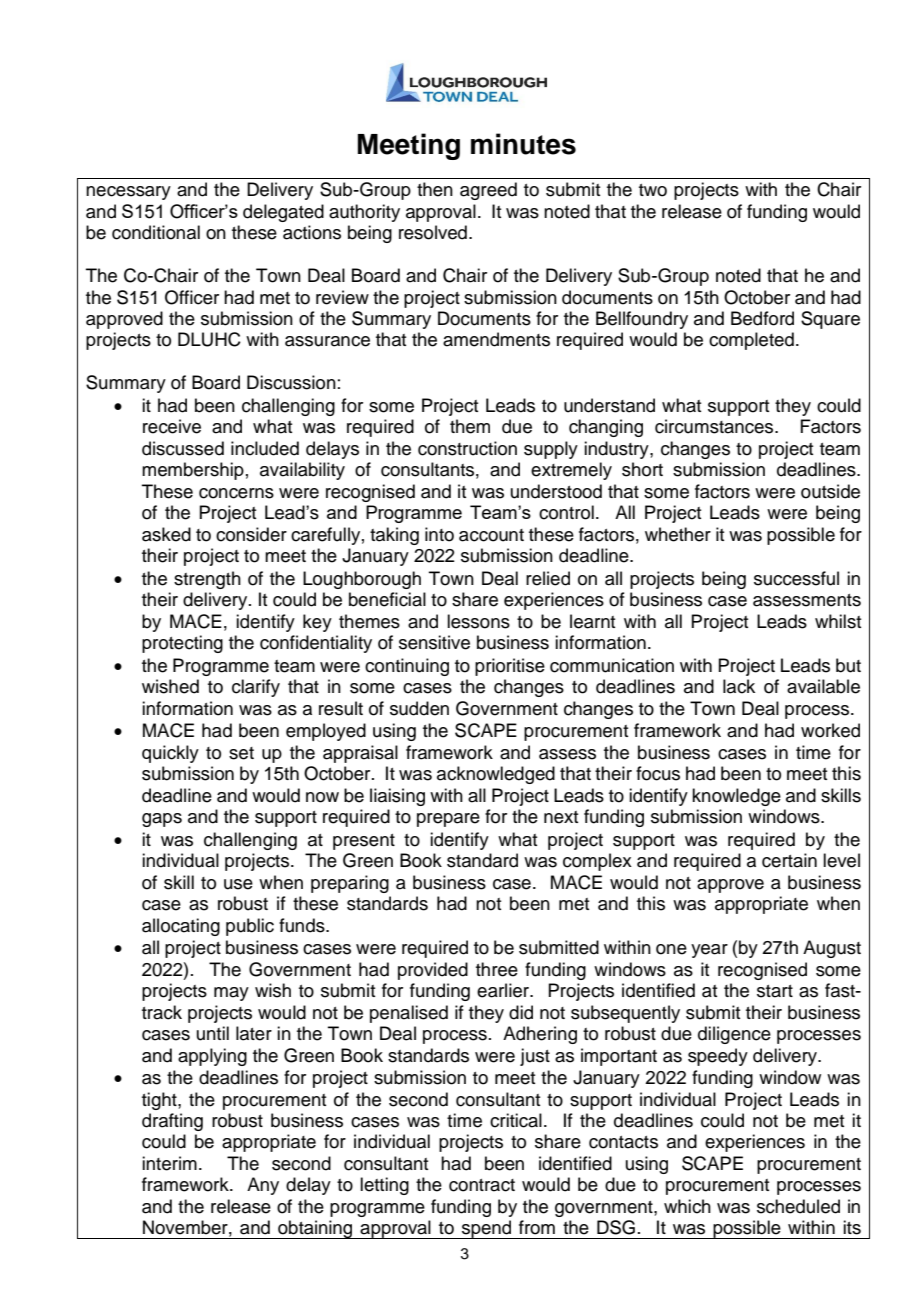  I want to click on two, so click(653, 190).
